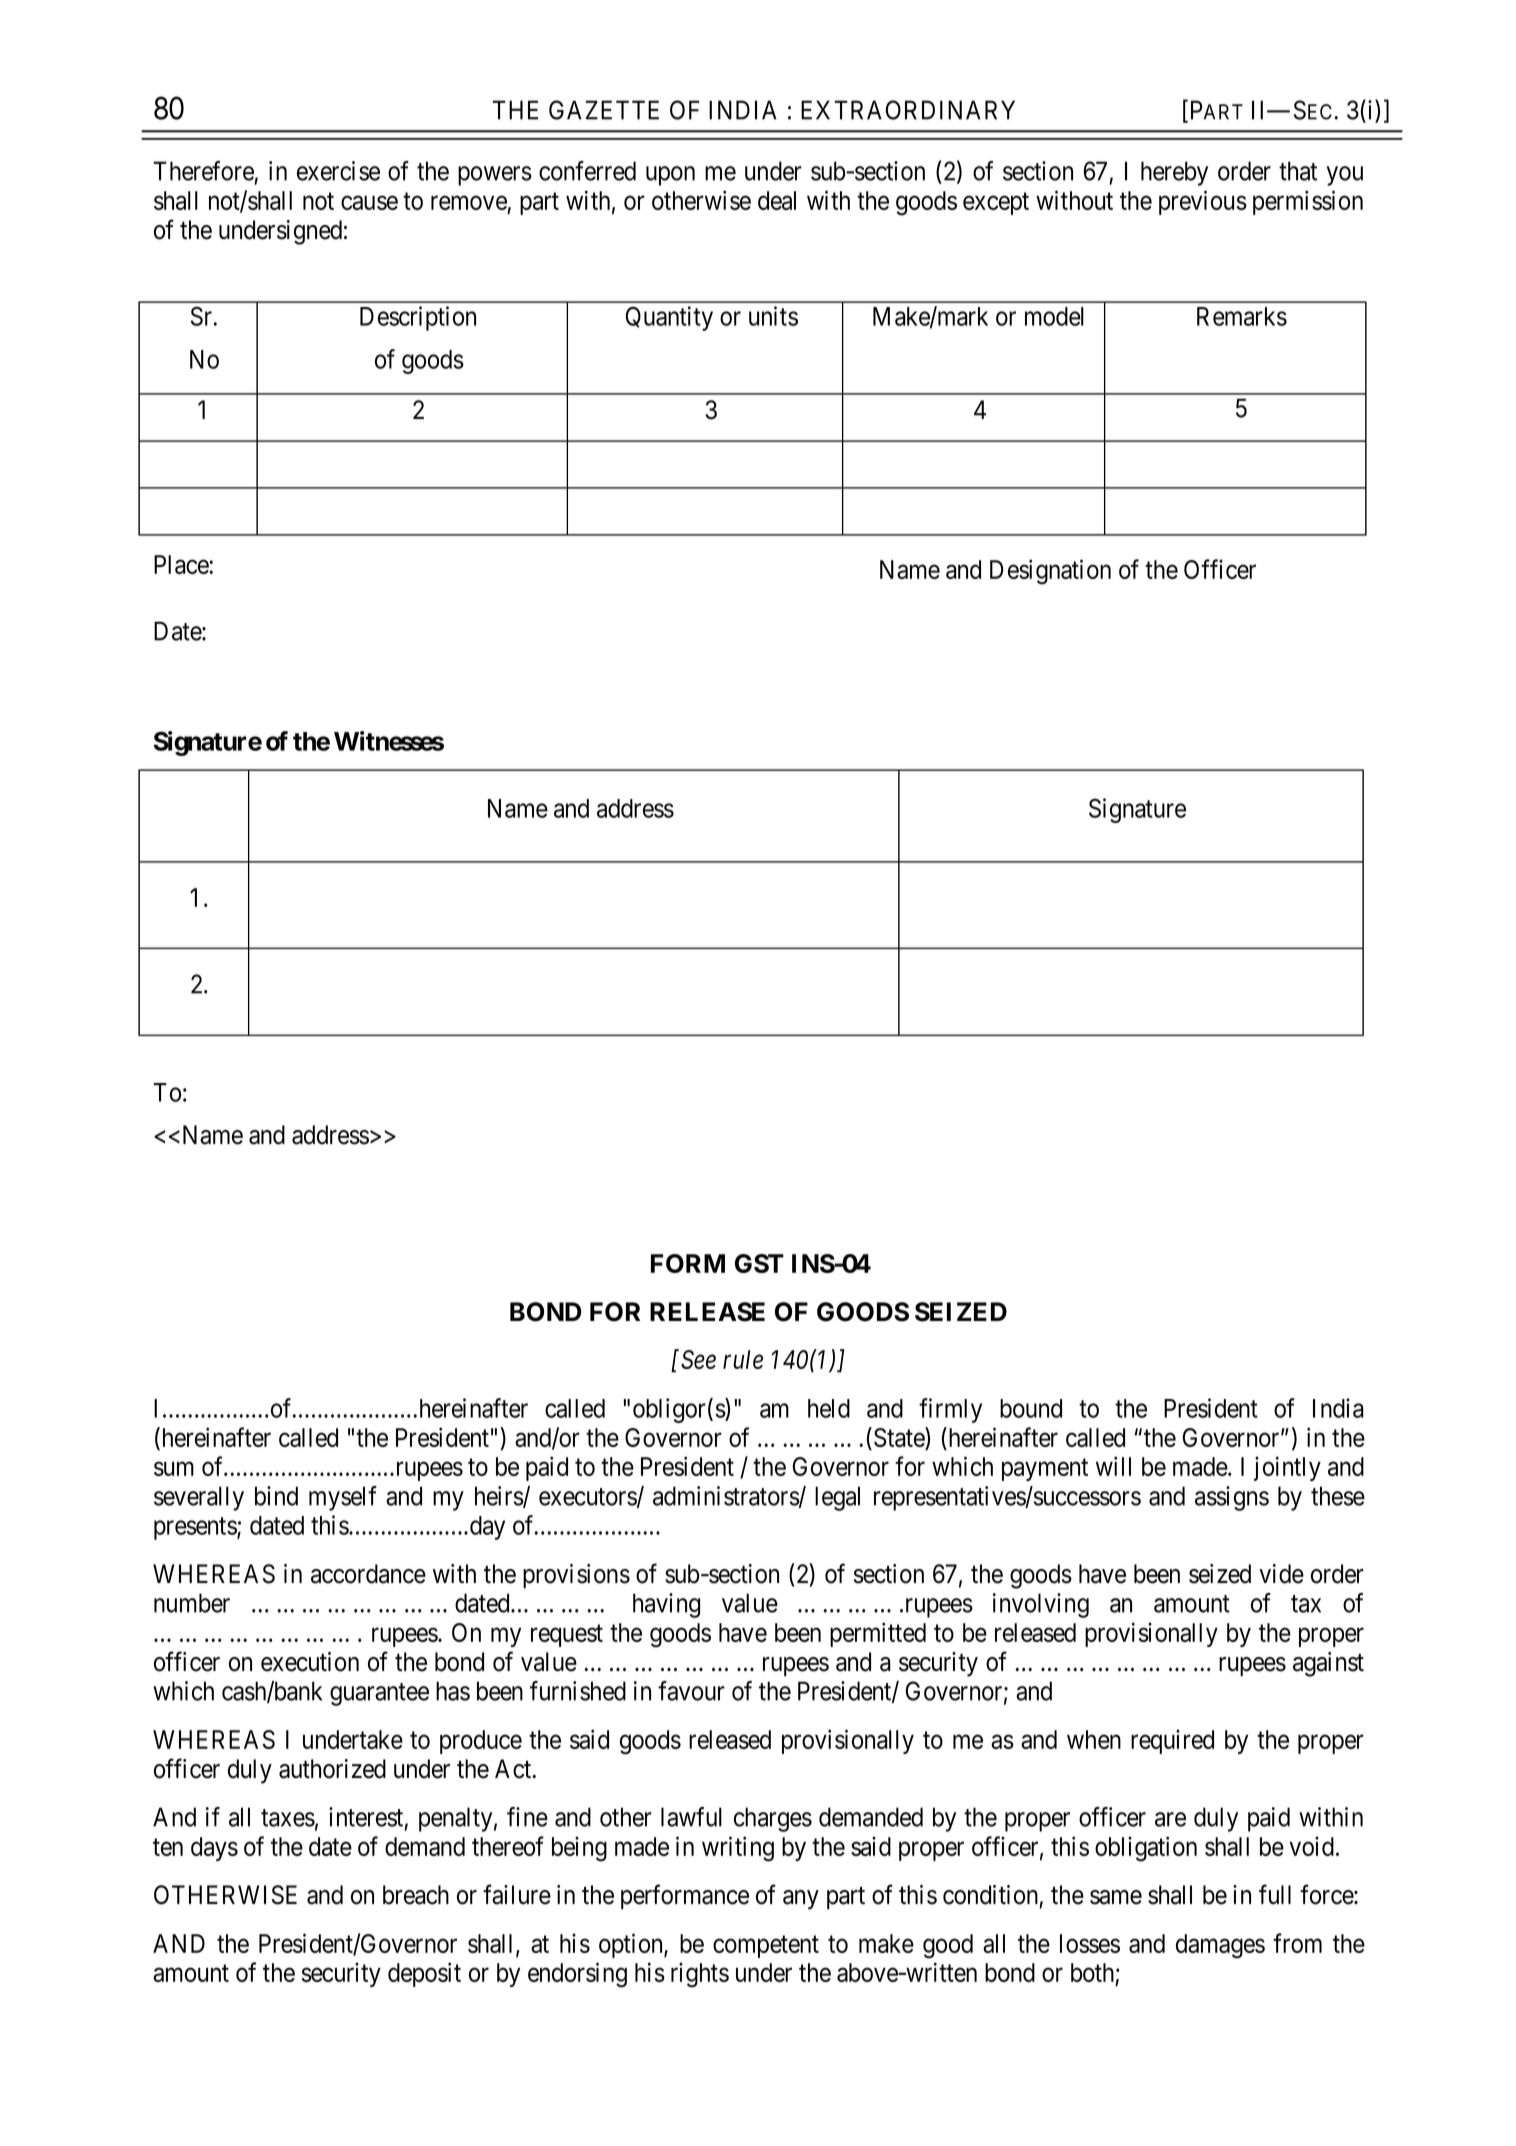  I want to click on model, so click(1054, 316).
